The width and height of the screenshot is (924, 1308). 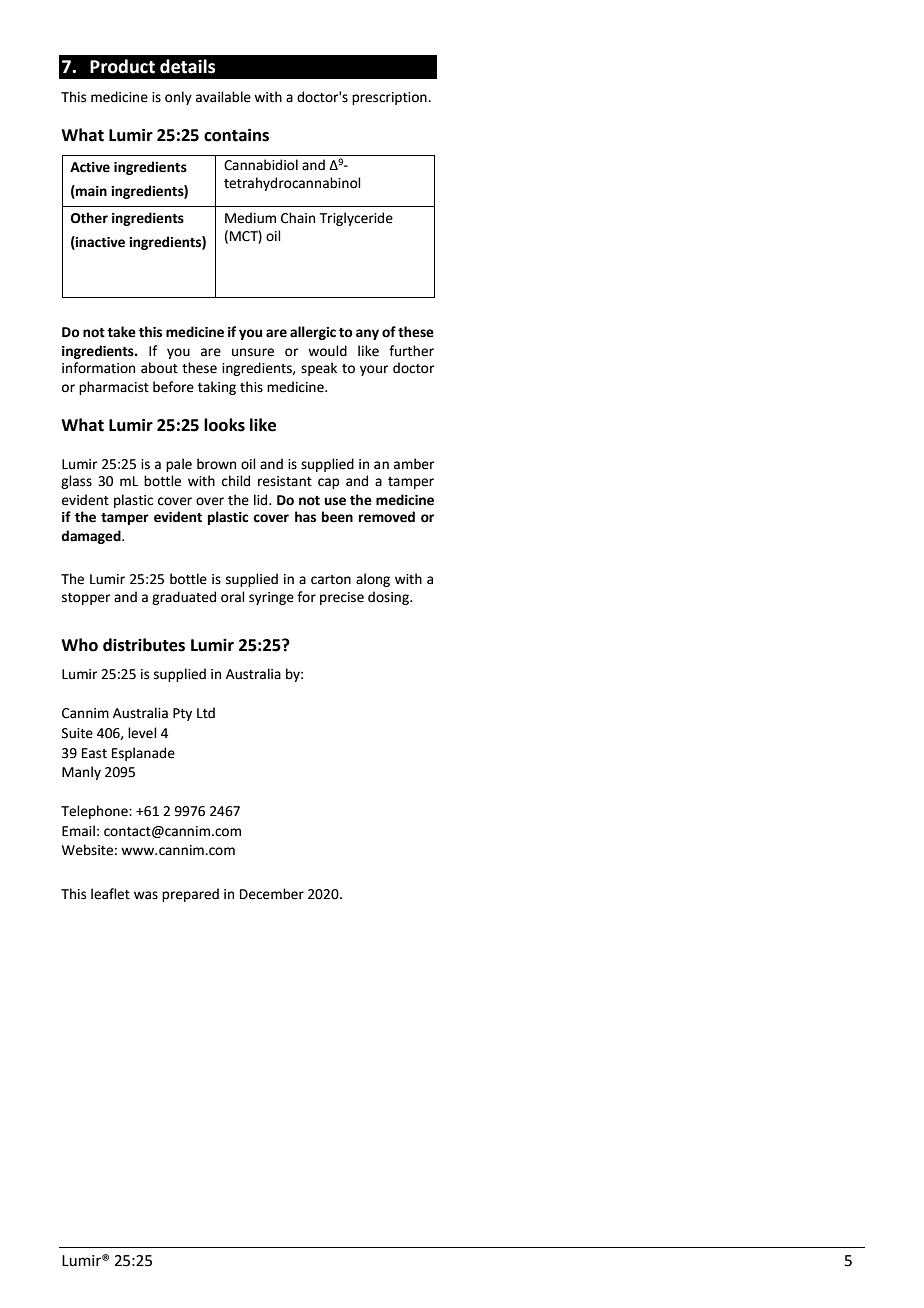 I want to click on available, so click(x=223, y=97).
